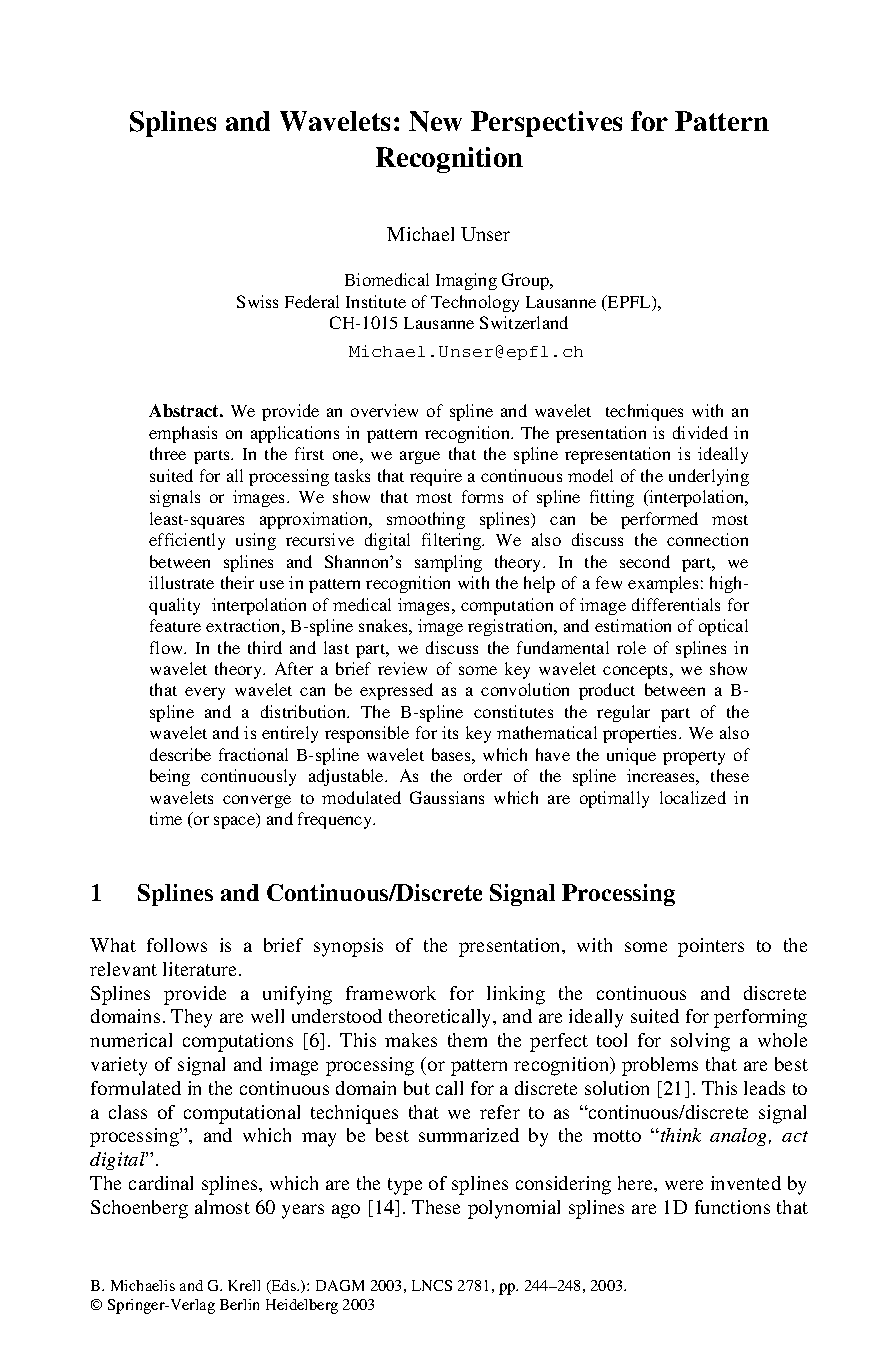 The width and height of the image is (896, 1349). What do you see at coordinates (348, 947) in the image?
I see `synopsis` at bounding box center [348, 947].
